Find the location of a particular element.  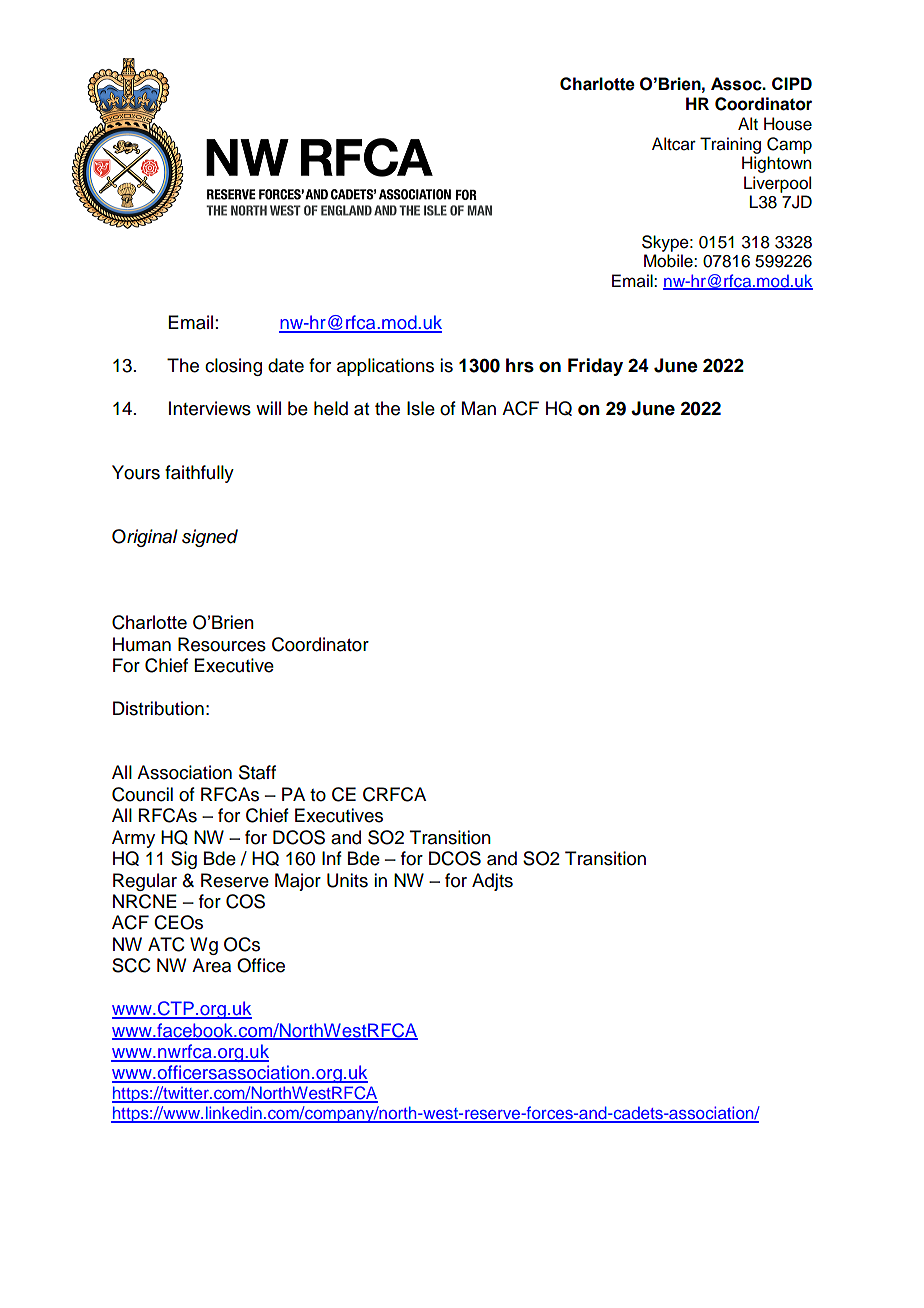

Friday is located at coordinates (595, 367).
